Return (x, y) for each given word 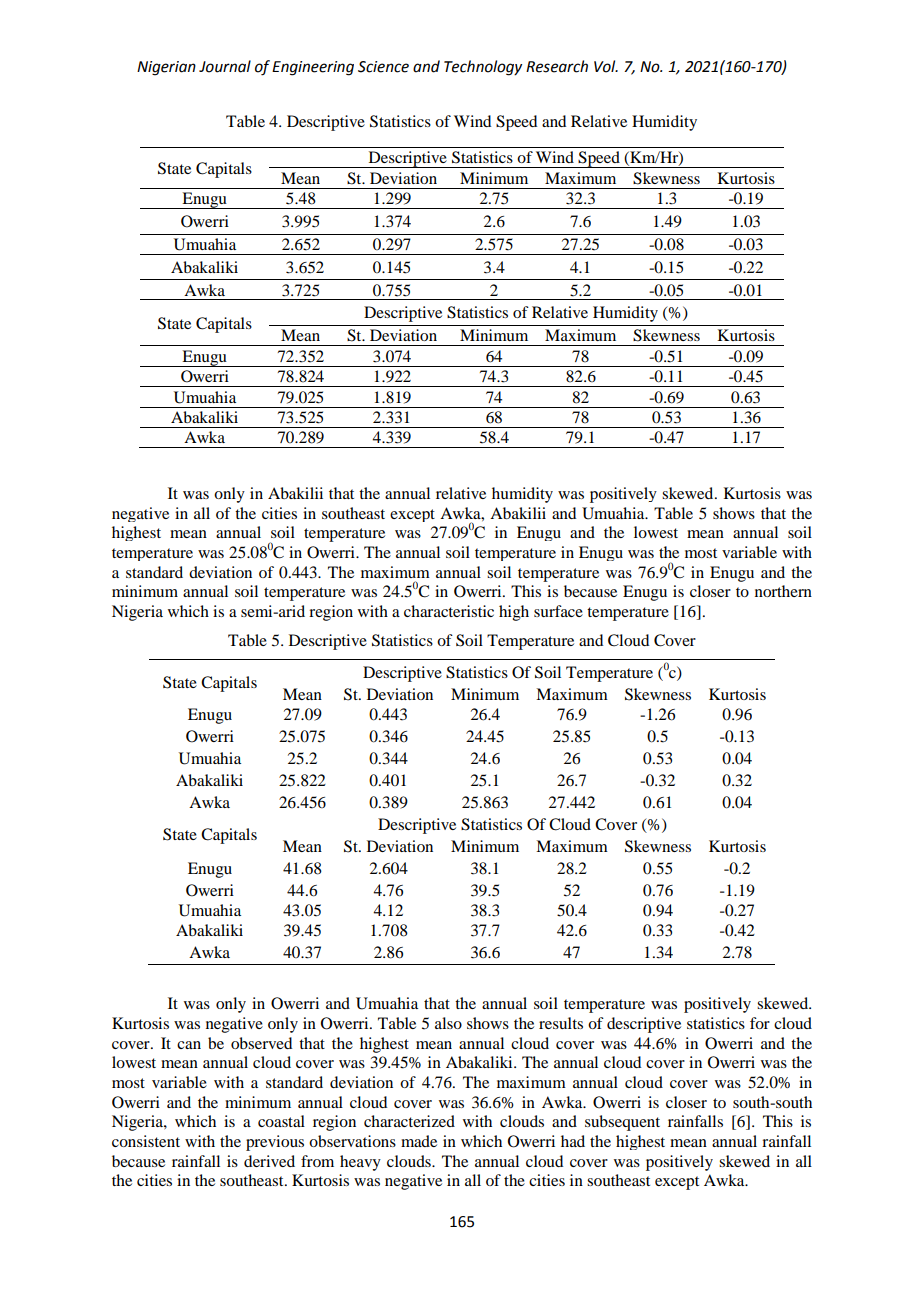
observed (261, 1043)
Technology (483, 68)
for (760, 1023)
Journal (225, 66)
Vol (606, 66)
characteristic (449, 611)
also (448, 1023)
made (419, 1141)
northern (783, 591)
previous (275, 1143)
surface (558, 611)
